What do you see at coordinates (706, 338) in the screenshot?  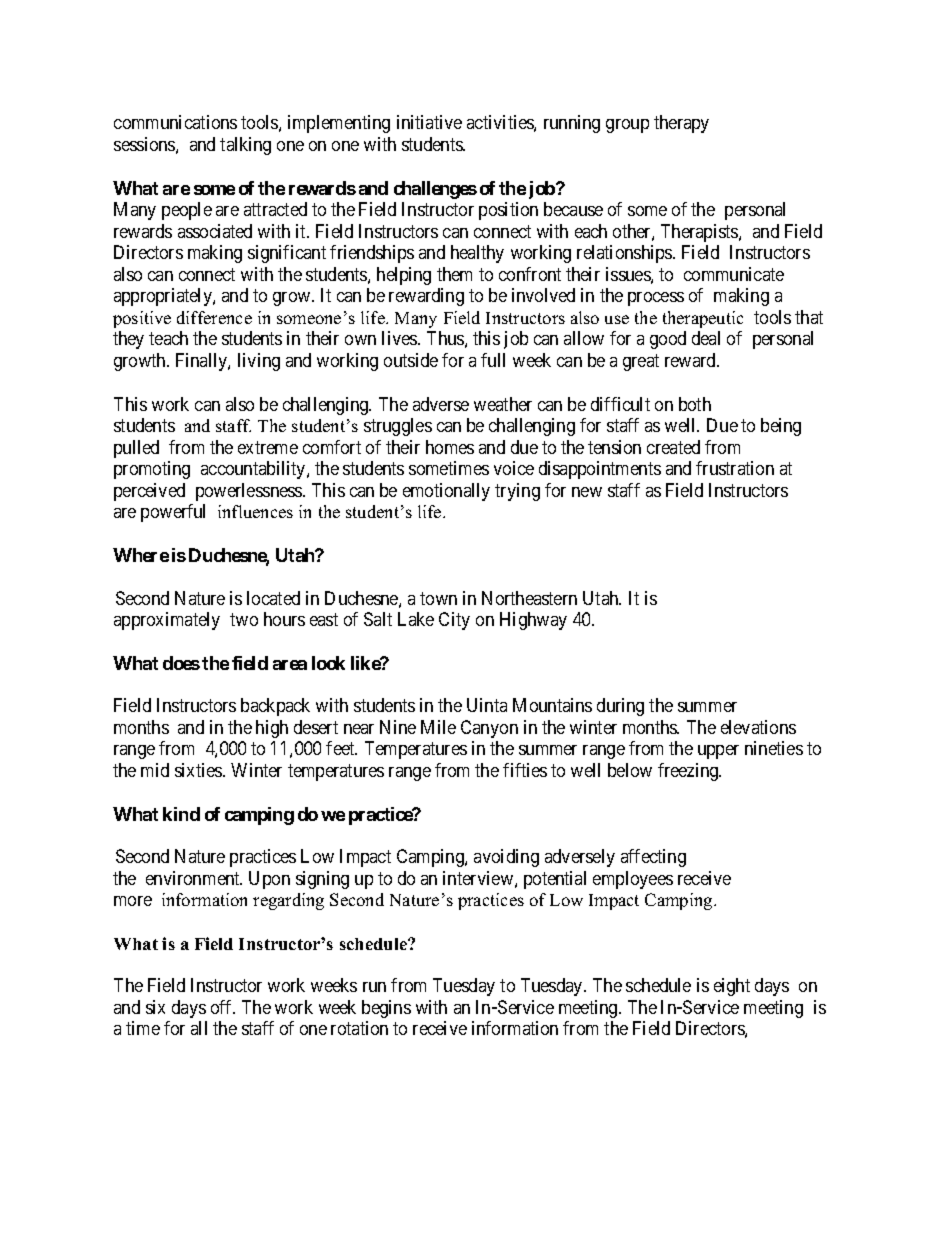 I see `deal` at bounding box center [706, 338].
